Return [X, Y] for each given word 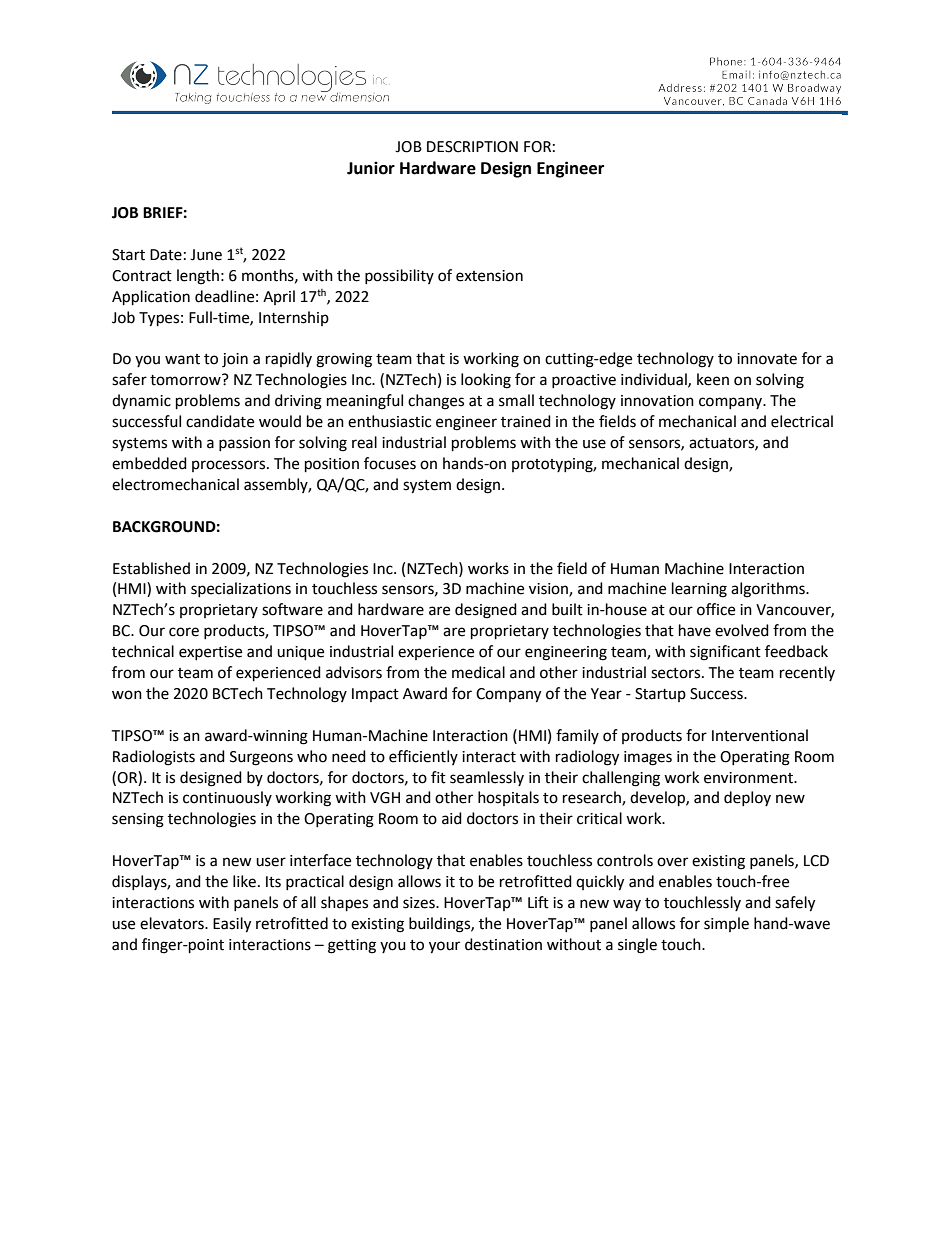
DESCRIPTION [472, 147]
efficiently [423, 757]
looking [486, 381]
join [235, 360]
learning [699, 590]
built [567, 609]
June [206, 255]
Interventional [760, 735]
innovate [767, 359]
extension [489, 276]
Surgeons [261, 758]
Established [151, 568]
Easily [232, 925]
